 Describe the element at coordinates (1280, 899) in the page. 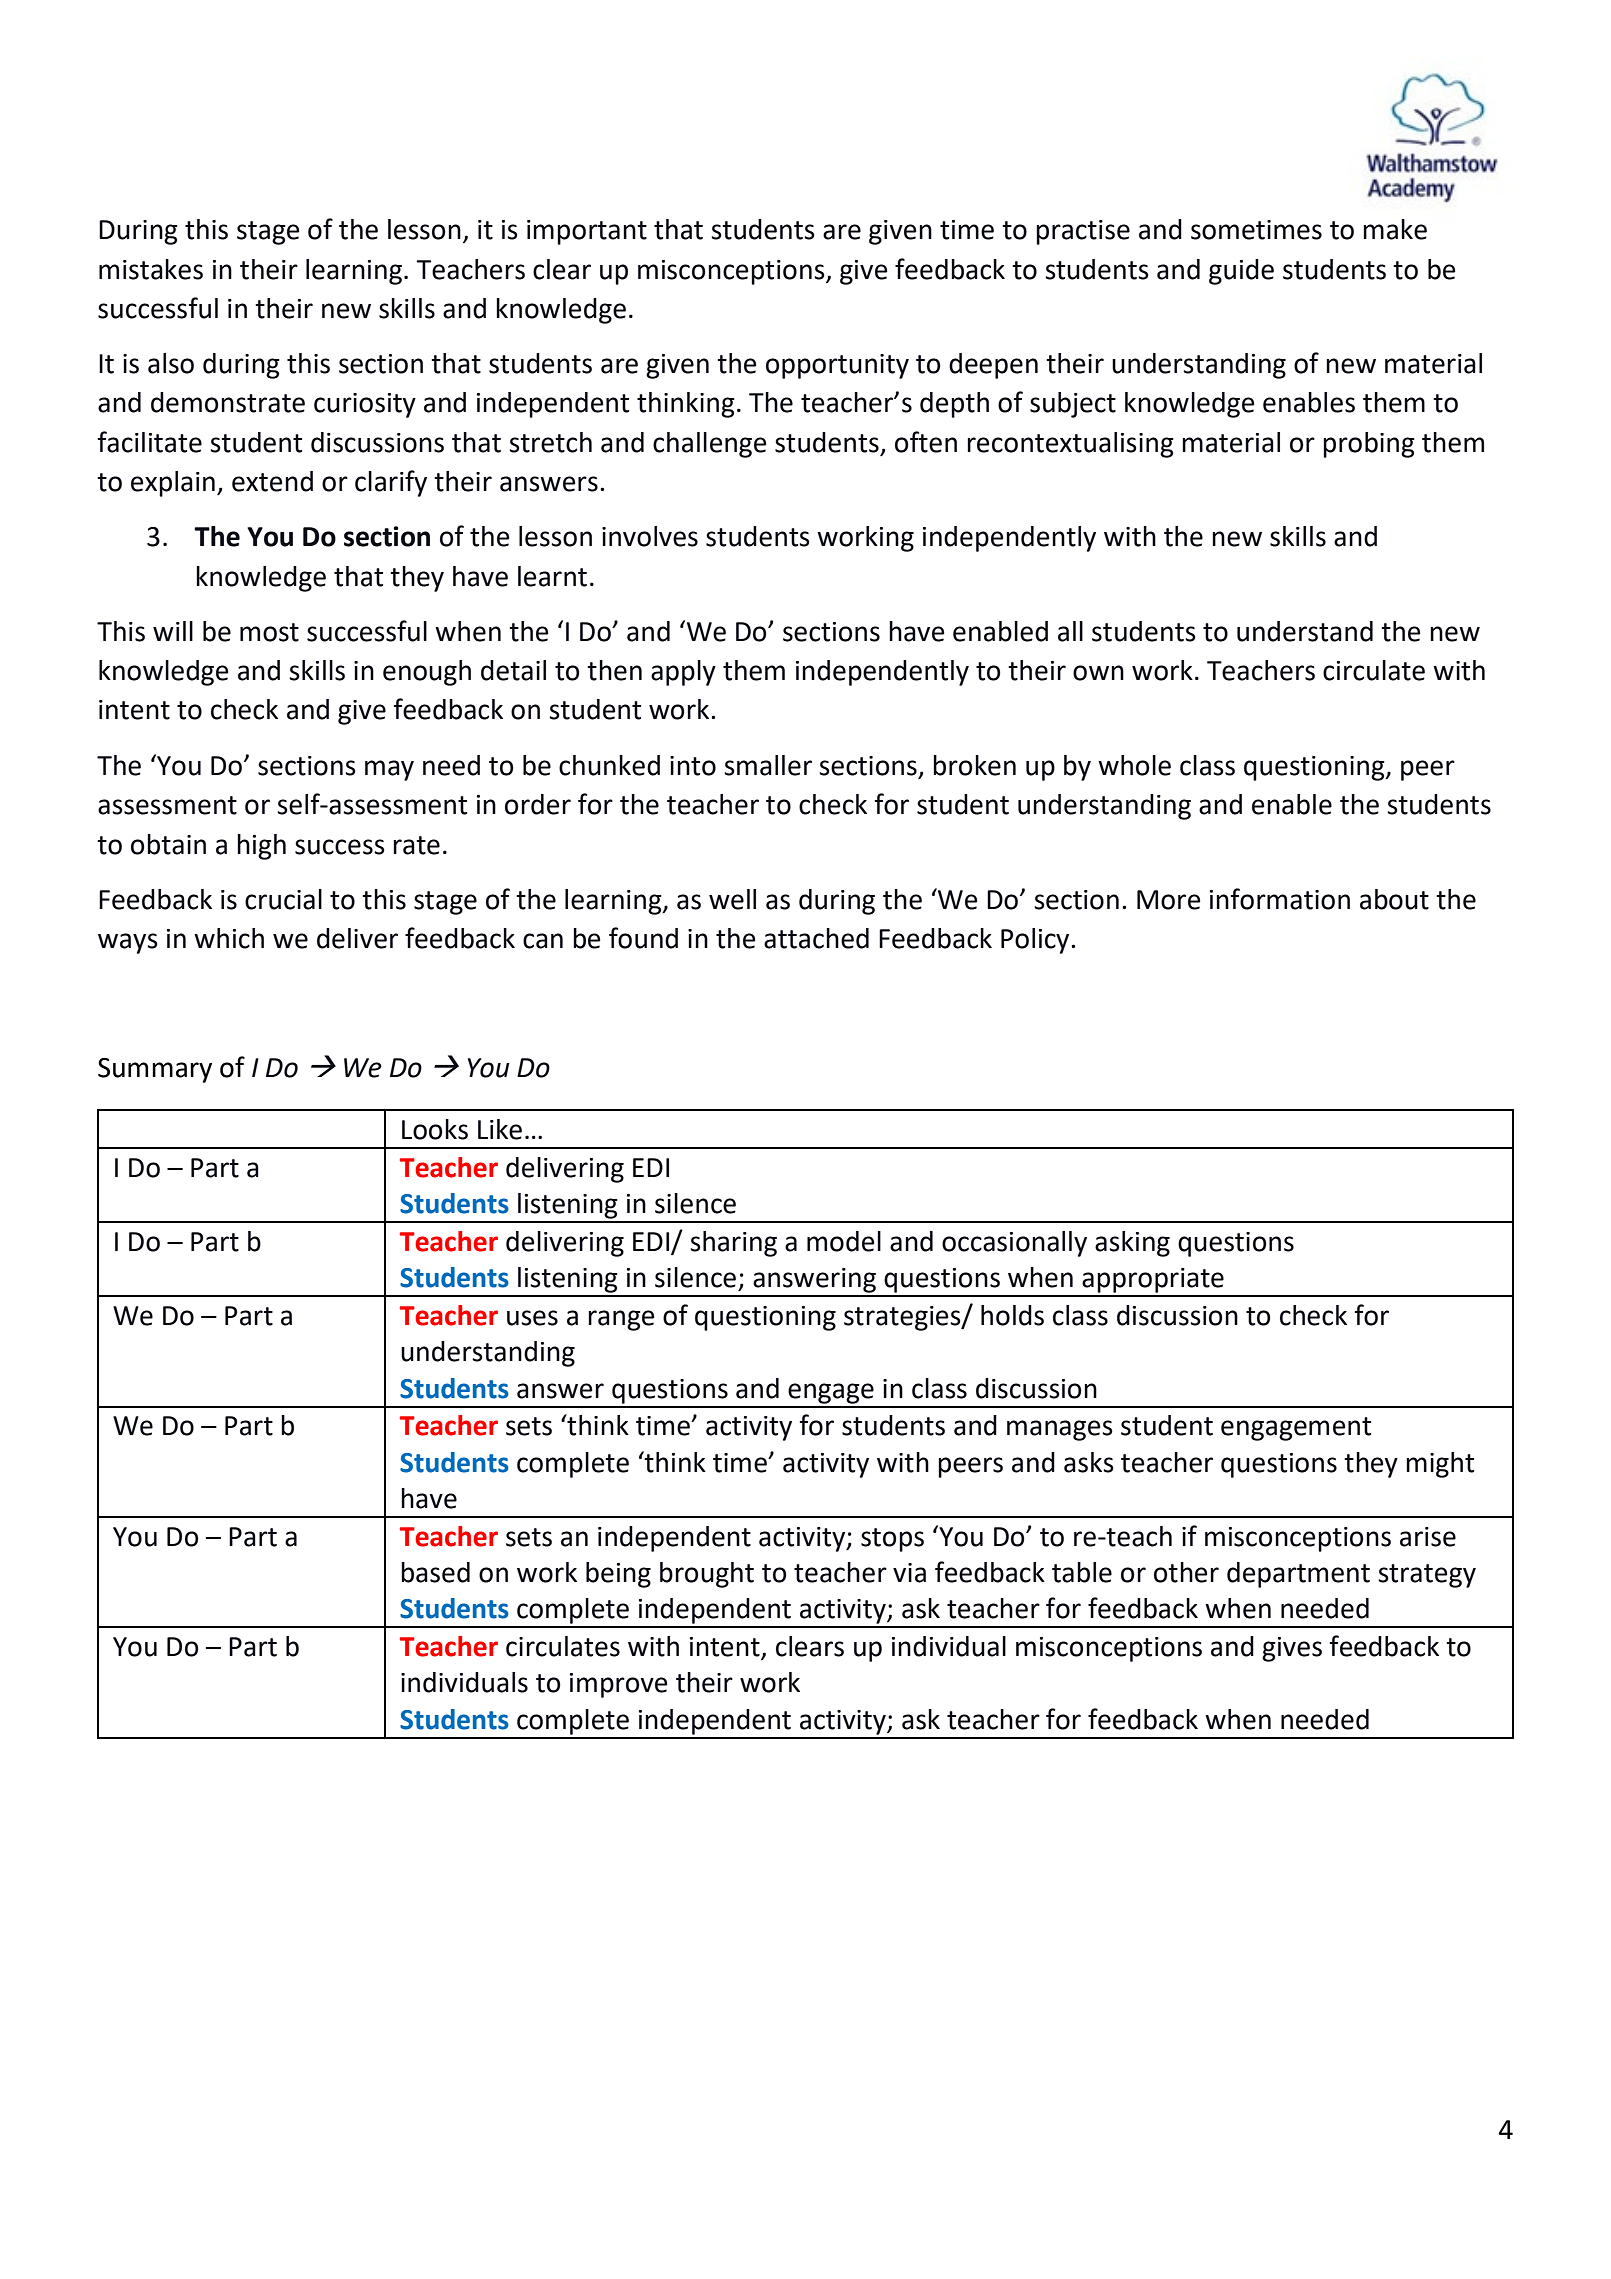

I see `information` at that location.
